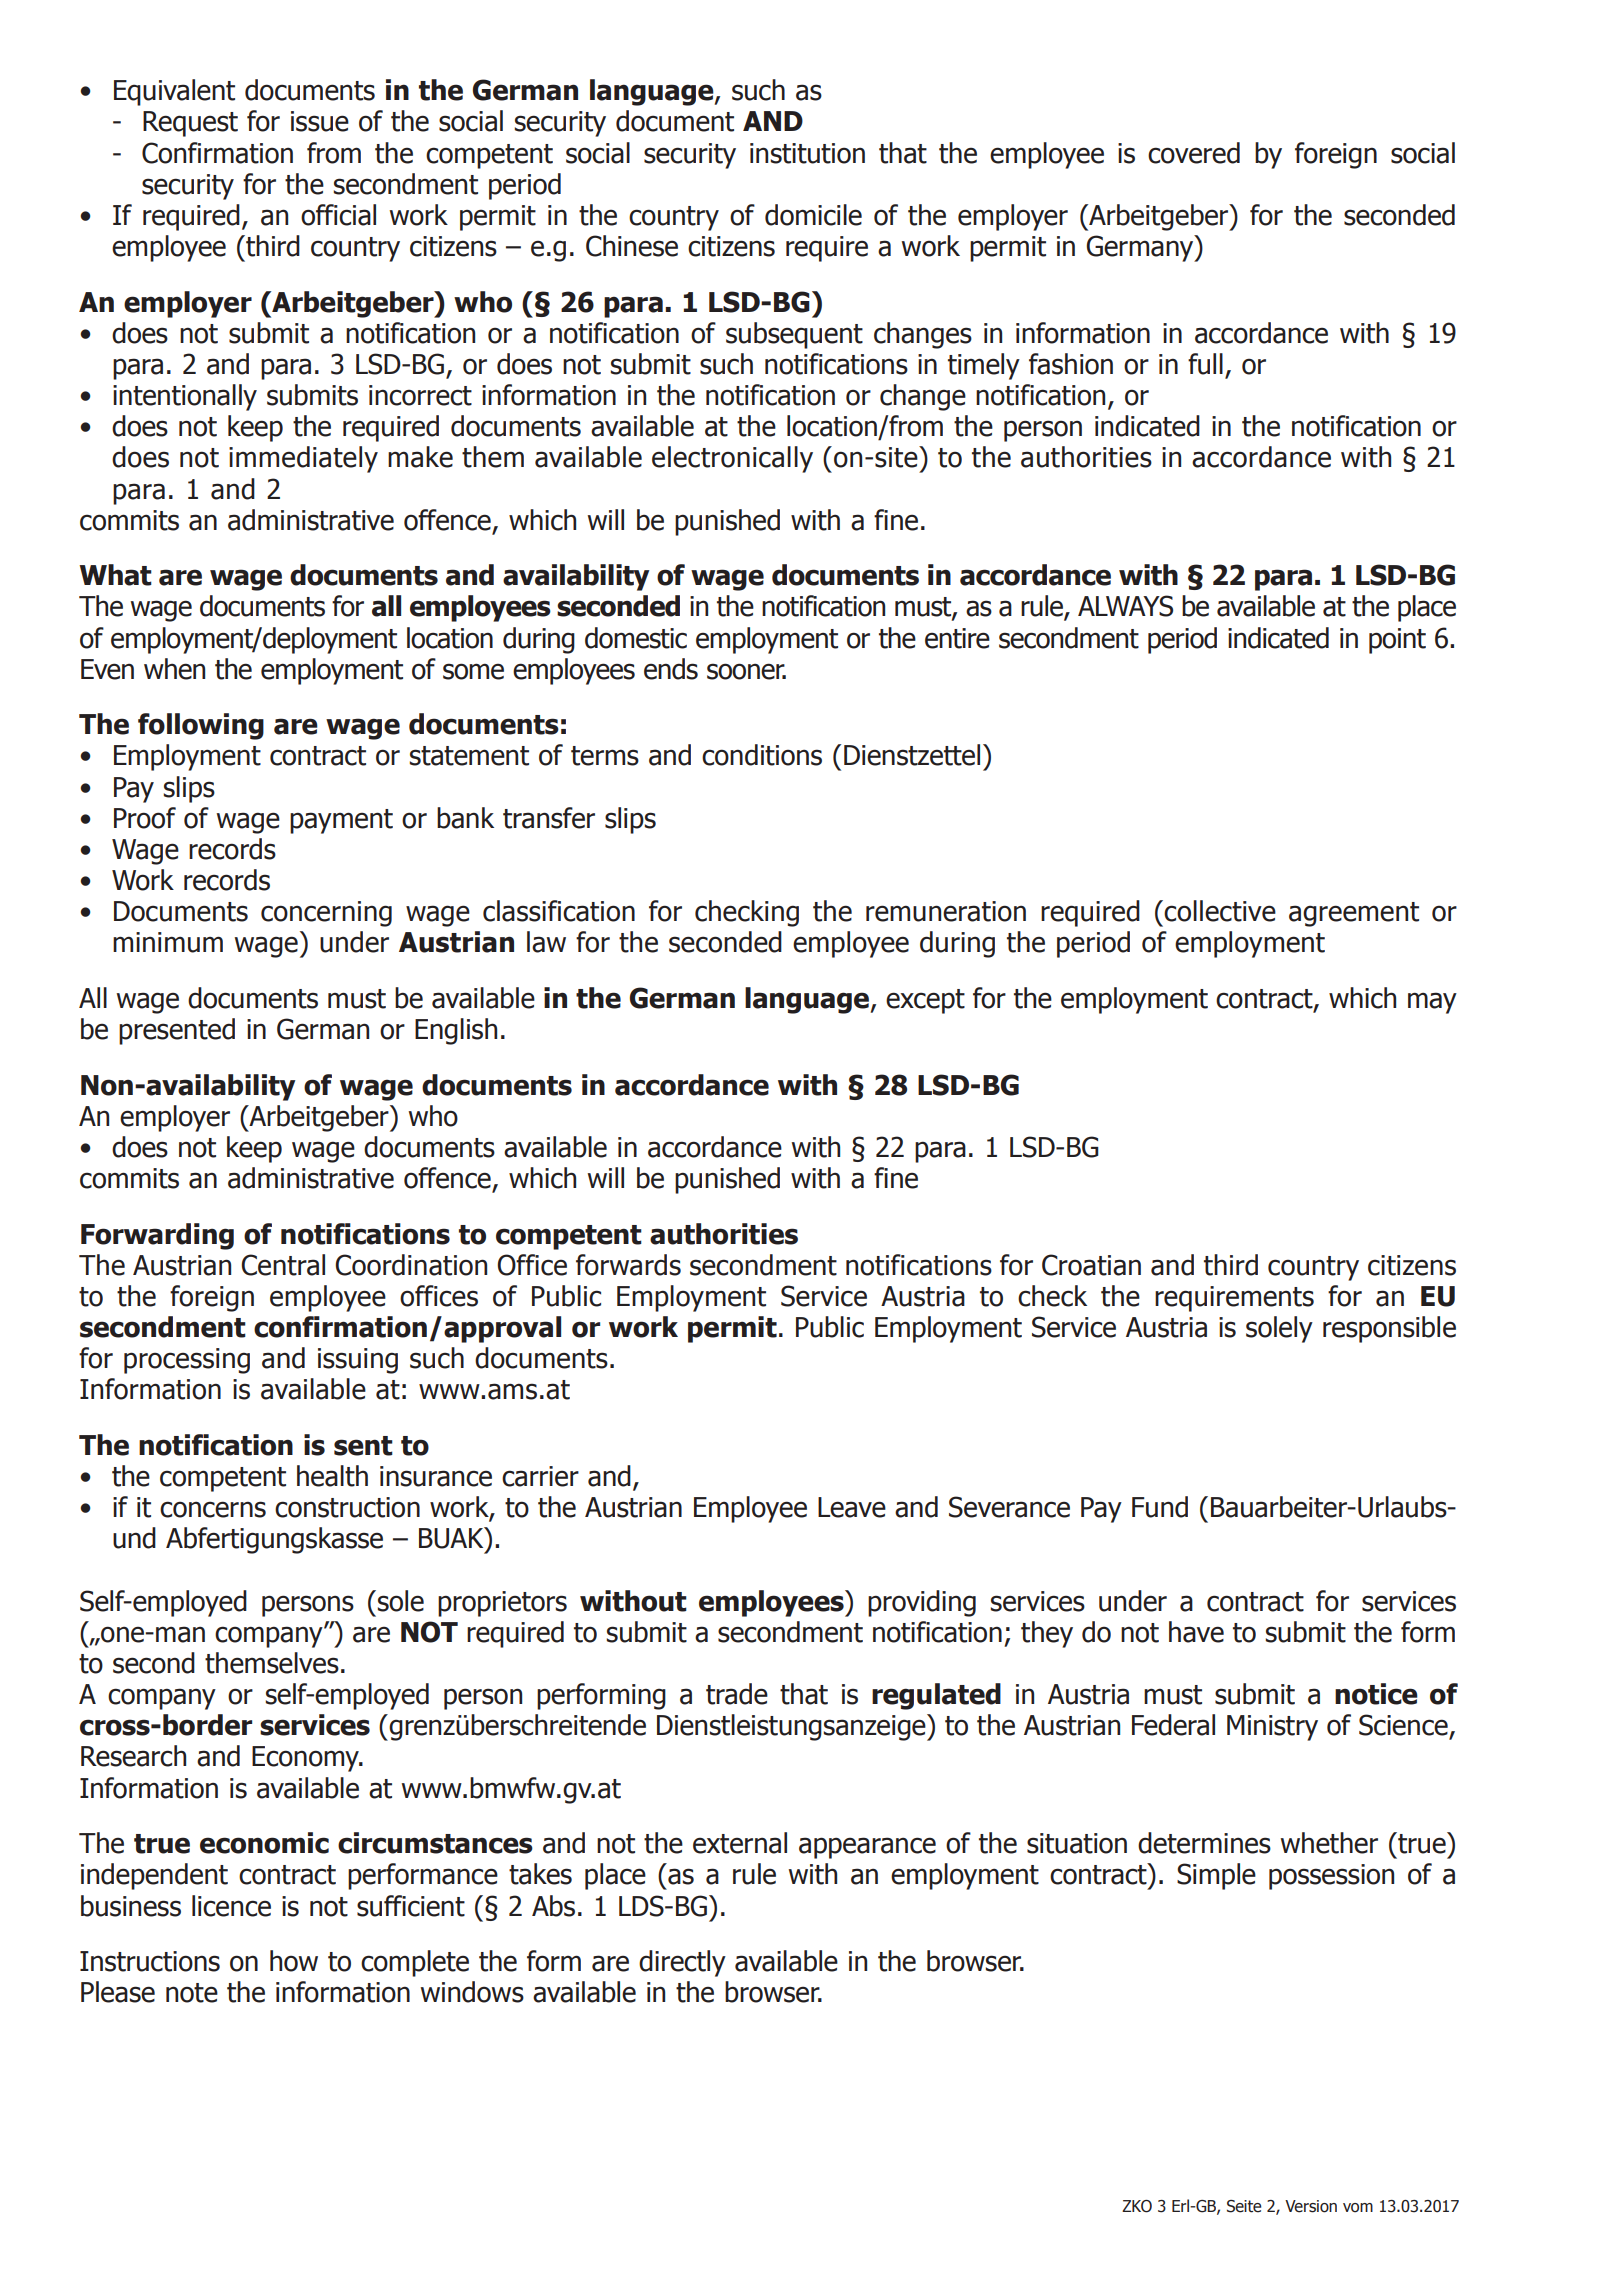 This image has width=1613, height=2281. What do you see at coordinates (320, 121) in the image?
I see `issue` at bounding box center [320, 121].
